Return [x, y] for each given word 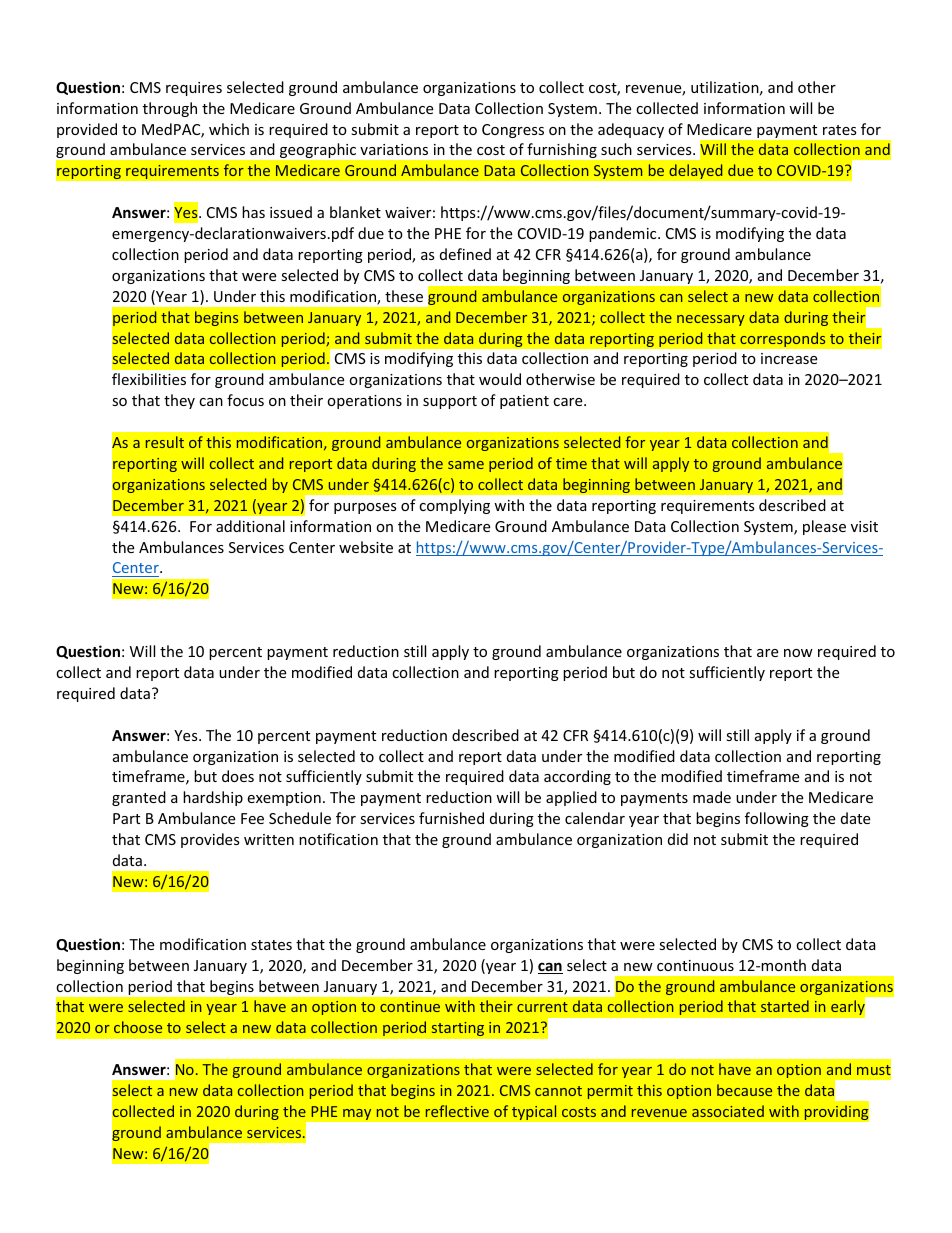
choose [138, 1027]
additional [250, 526]
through [170, 109]
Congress [513, 131]
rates [840, 130]
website [366, 547]
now [798, 653]
